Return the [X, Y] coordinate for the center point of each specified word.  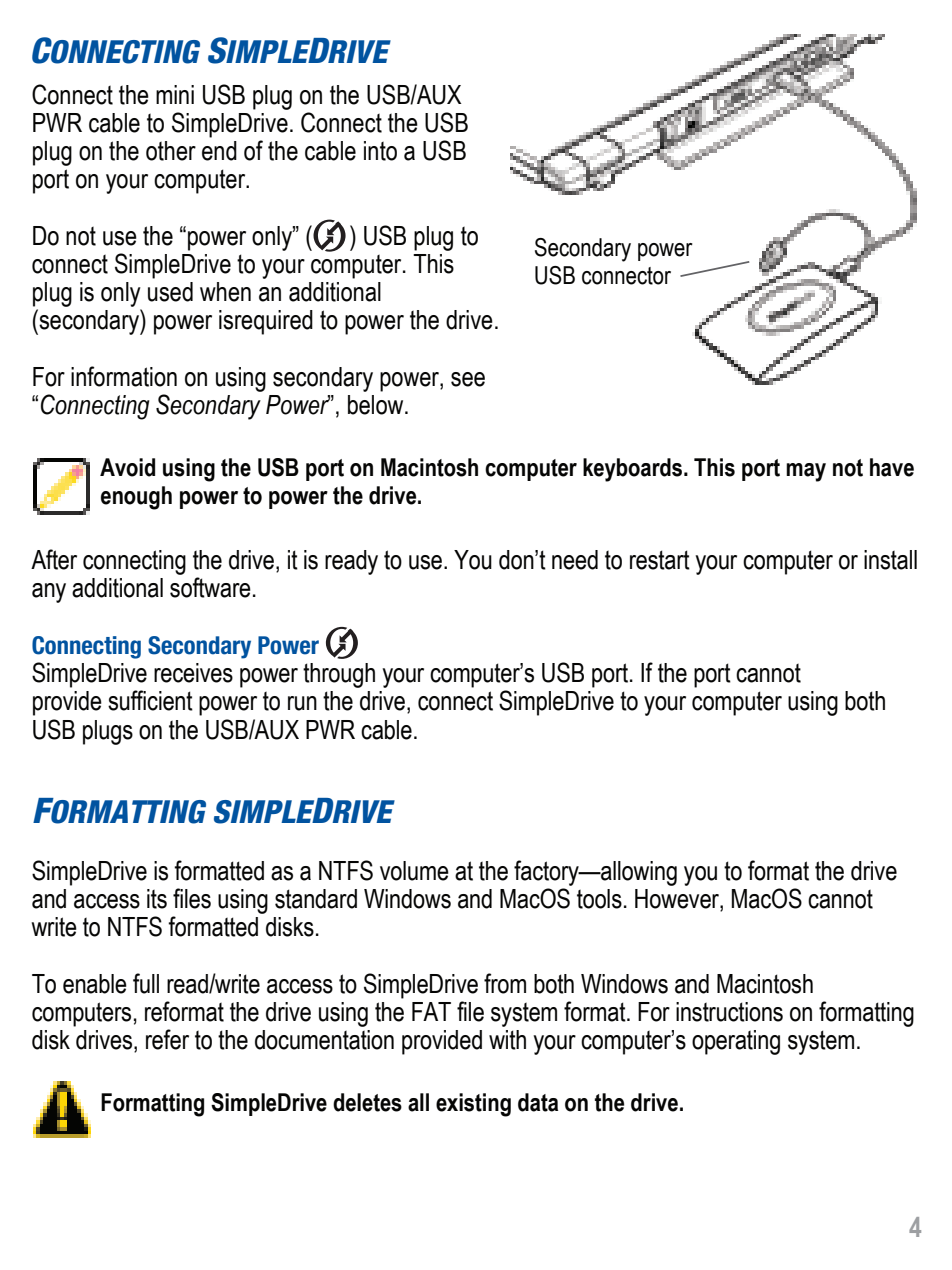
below [377, 405]
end [219, 151]
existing [473, 1105]
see [468, 379]
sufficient [150, 700]
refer [167, 1039]
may [806, 472]
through [339, 675]
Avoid [127, 467]
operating [736, 1042]
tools [599, 899]
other [171, 151]
